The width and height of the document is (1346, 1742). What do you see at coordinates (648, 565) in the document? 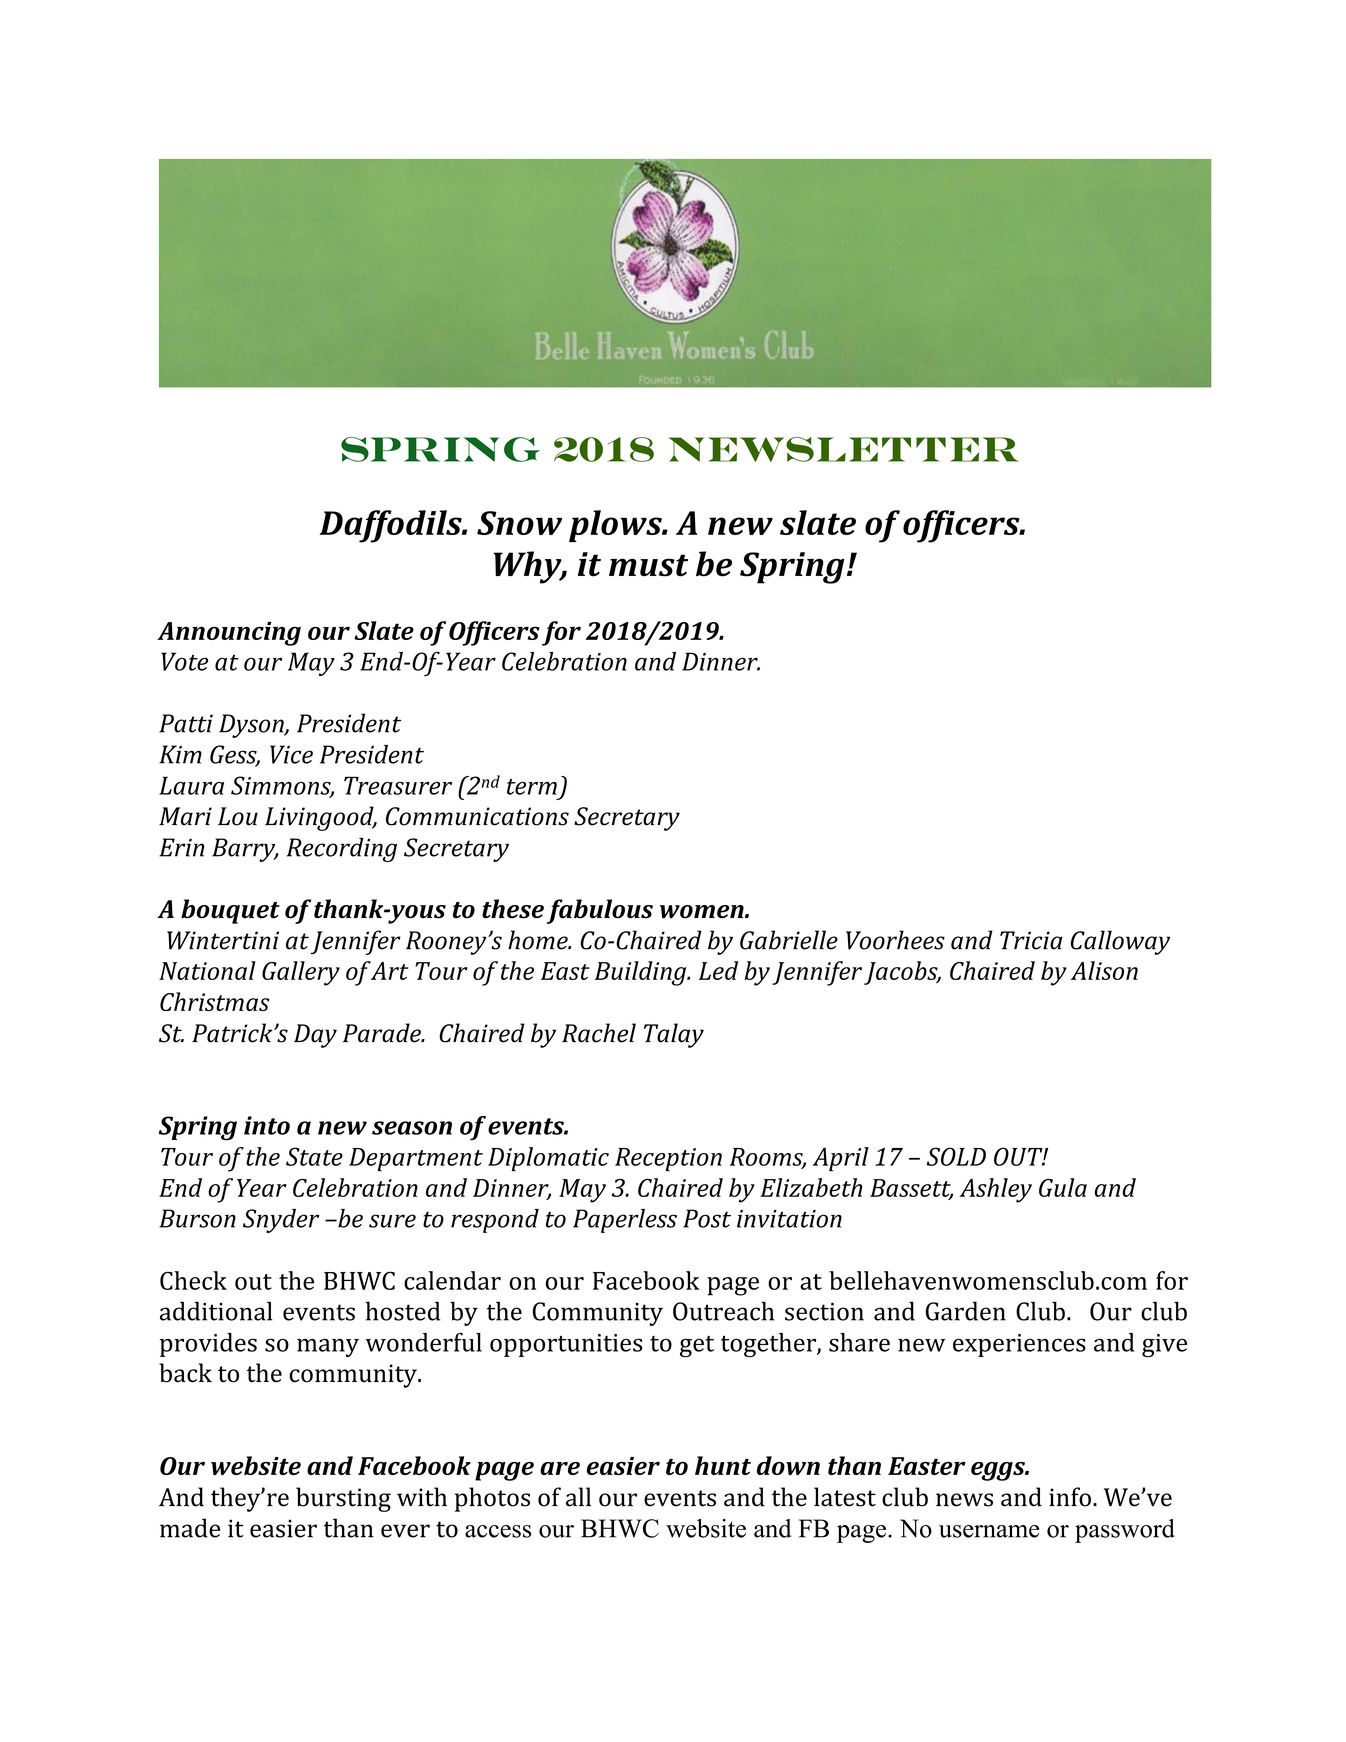
I see `must` at bounding box center [648, 565].
